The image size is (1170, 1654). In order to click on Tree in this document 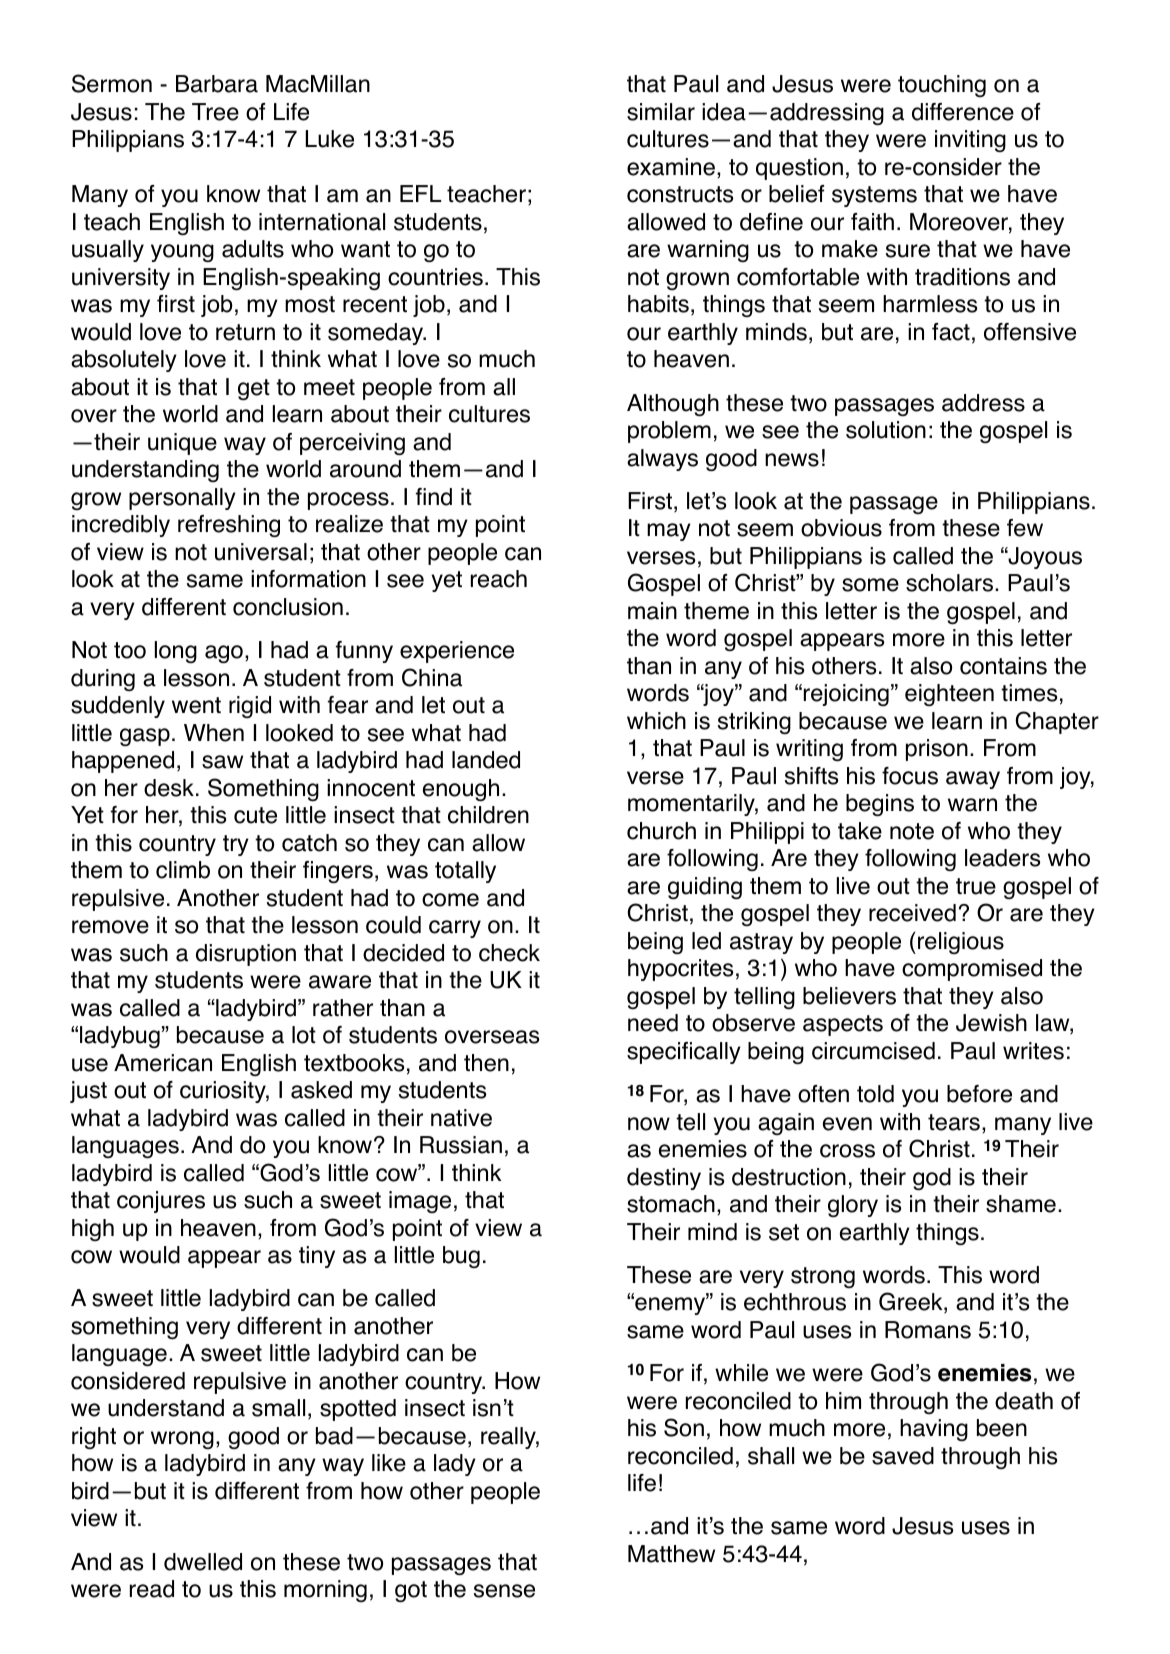, I will do `click(215, 112)`.
